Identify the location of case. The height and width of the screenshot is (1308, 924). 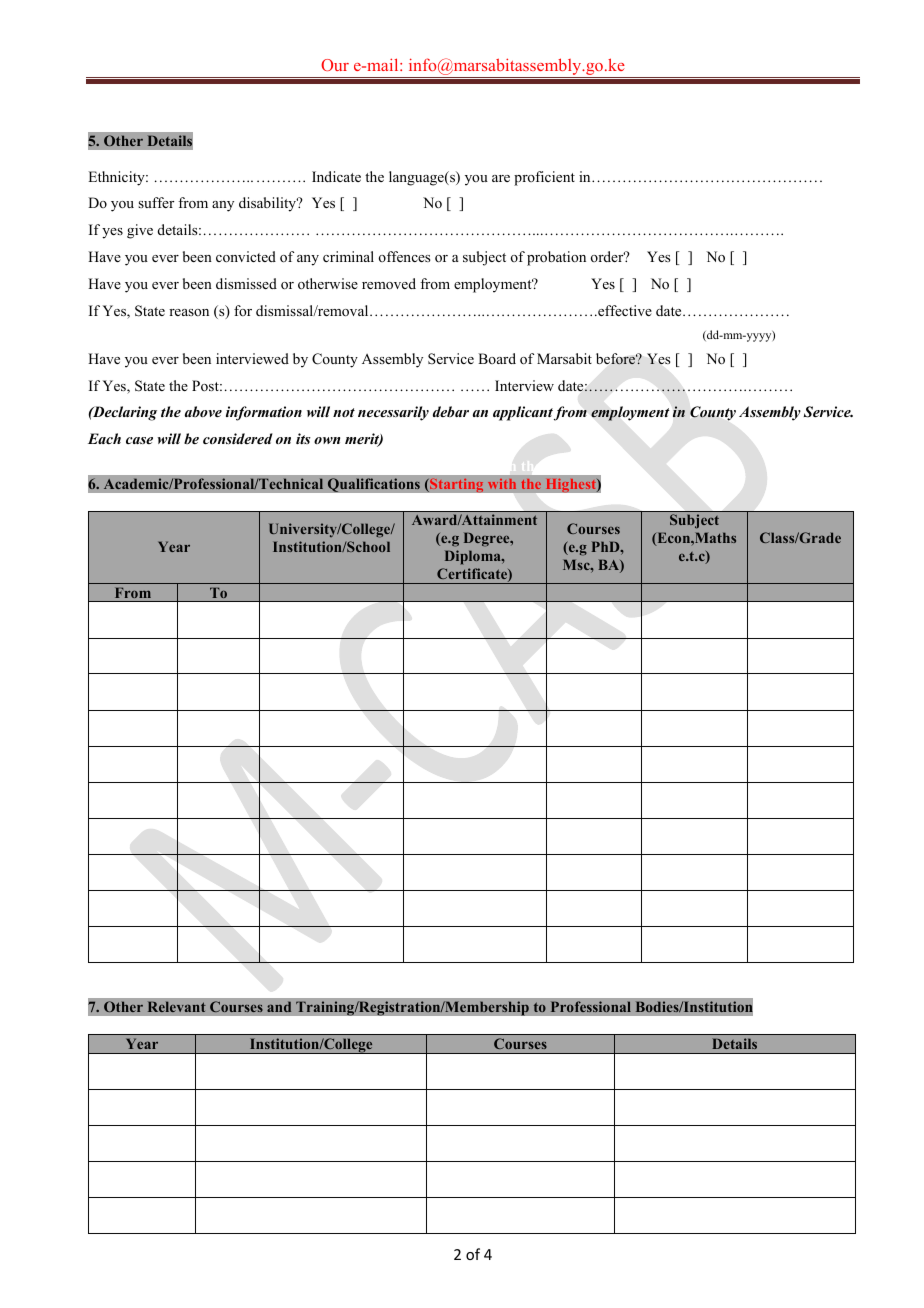
(139, 440).
